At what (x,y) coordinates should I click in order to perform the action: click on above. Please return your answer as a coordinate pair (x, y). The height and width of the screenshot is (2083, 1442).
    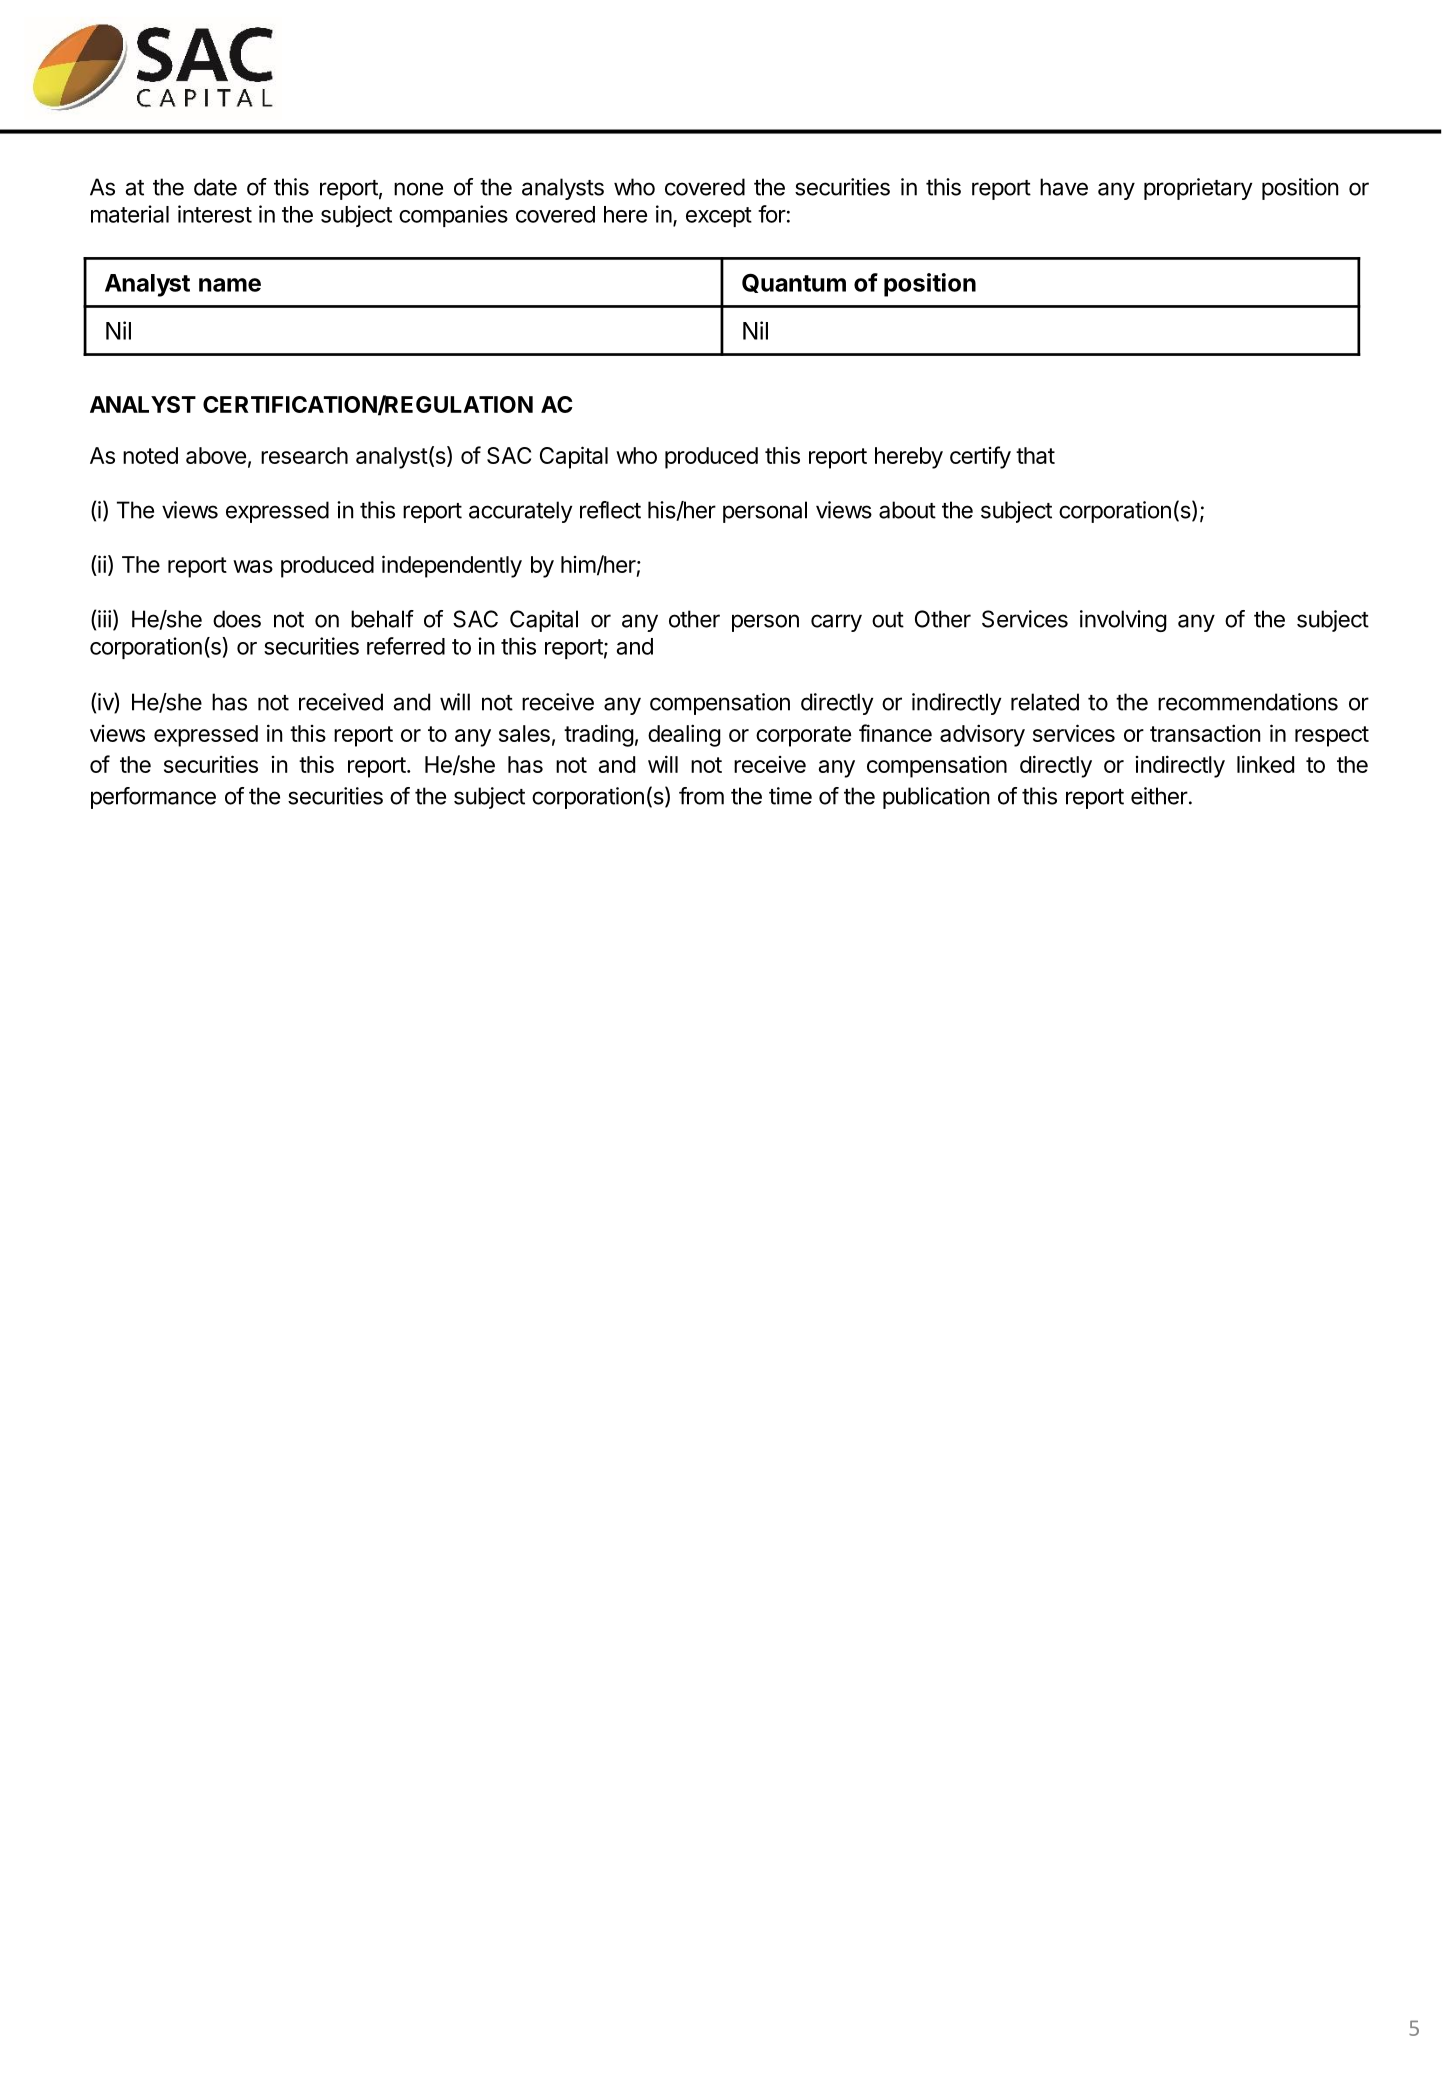
    Looking at the image, I should click on (216, 455).
